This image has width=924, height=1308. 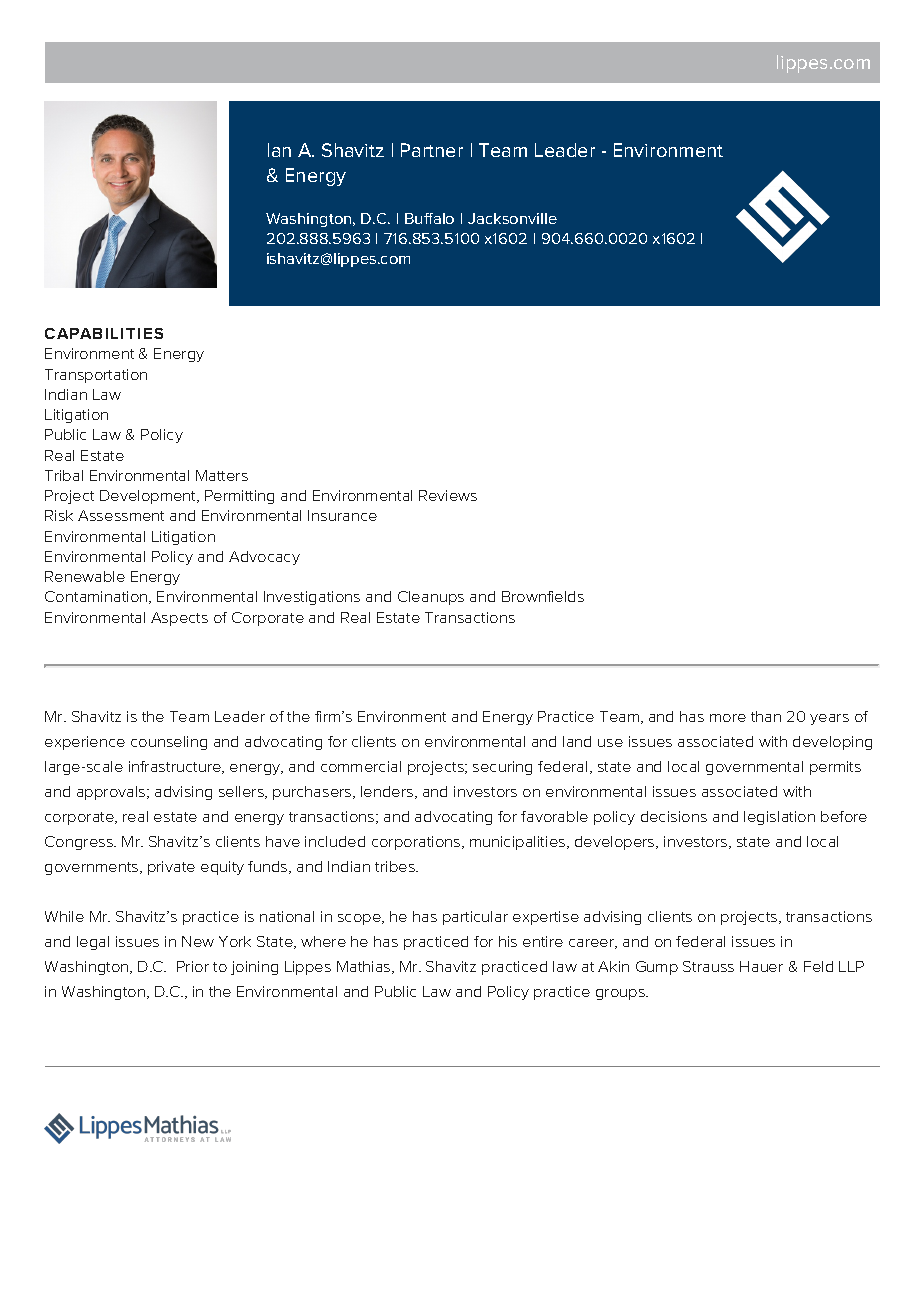 What do you see at coordinates (312, 598) in the image?
I see `Investigations` at bounding box center [312, 598].
